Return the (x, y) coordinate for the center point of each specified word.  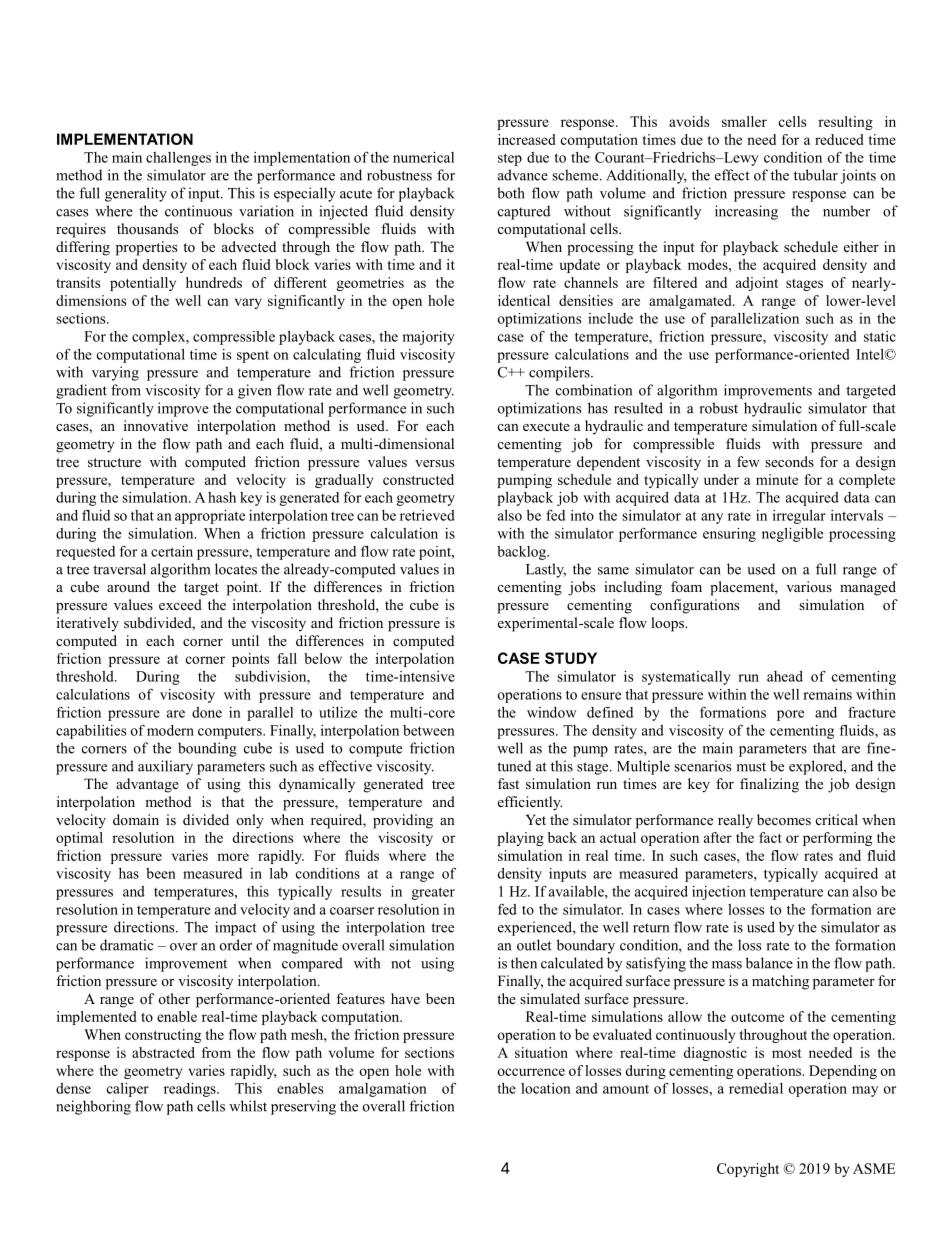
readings (191, 1090)
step (510, 159)
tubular (816, 175)
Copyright (748, 1170)
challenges (178, 159)
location (546, 1088)
